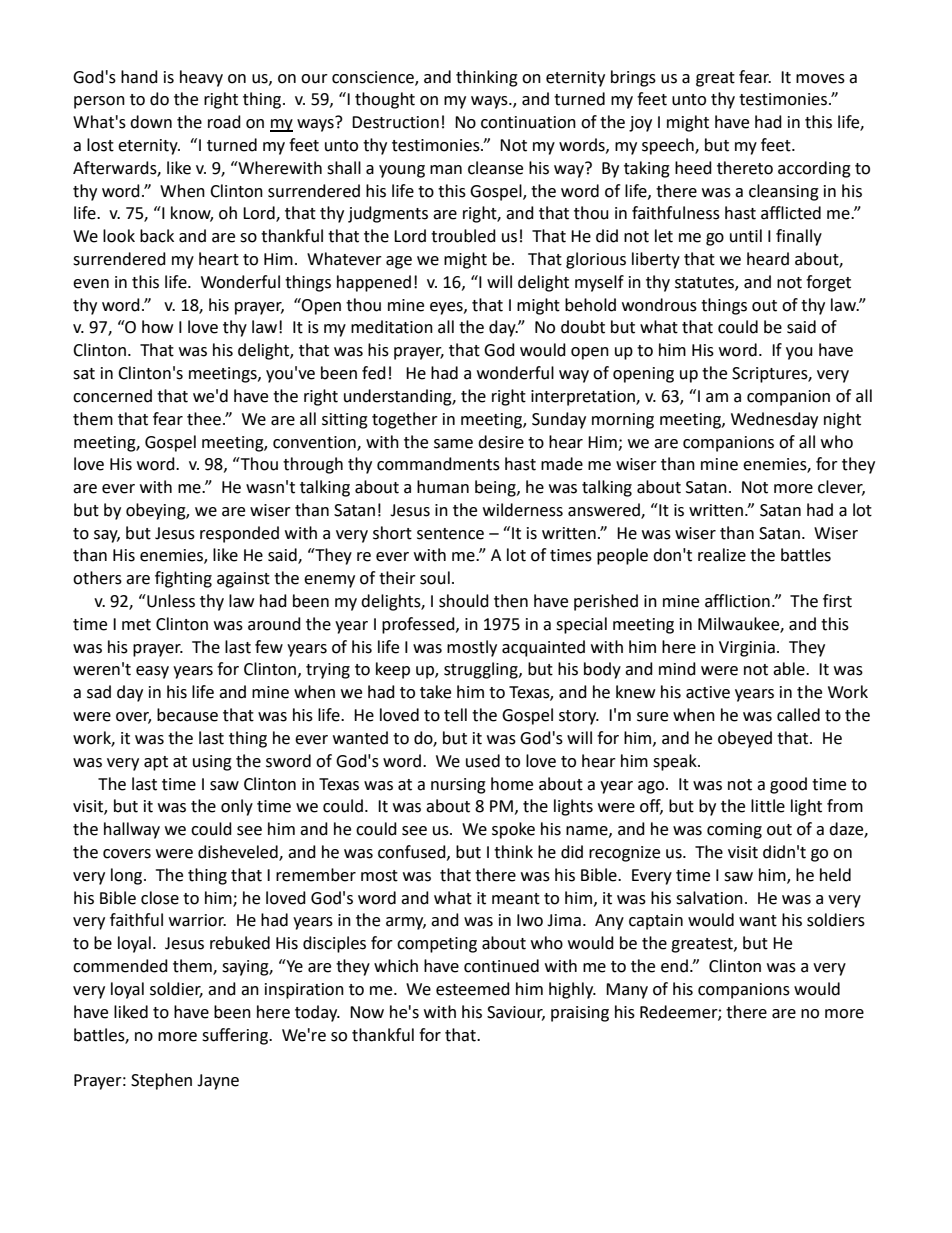  I want to click on same, so click(453, 444).
